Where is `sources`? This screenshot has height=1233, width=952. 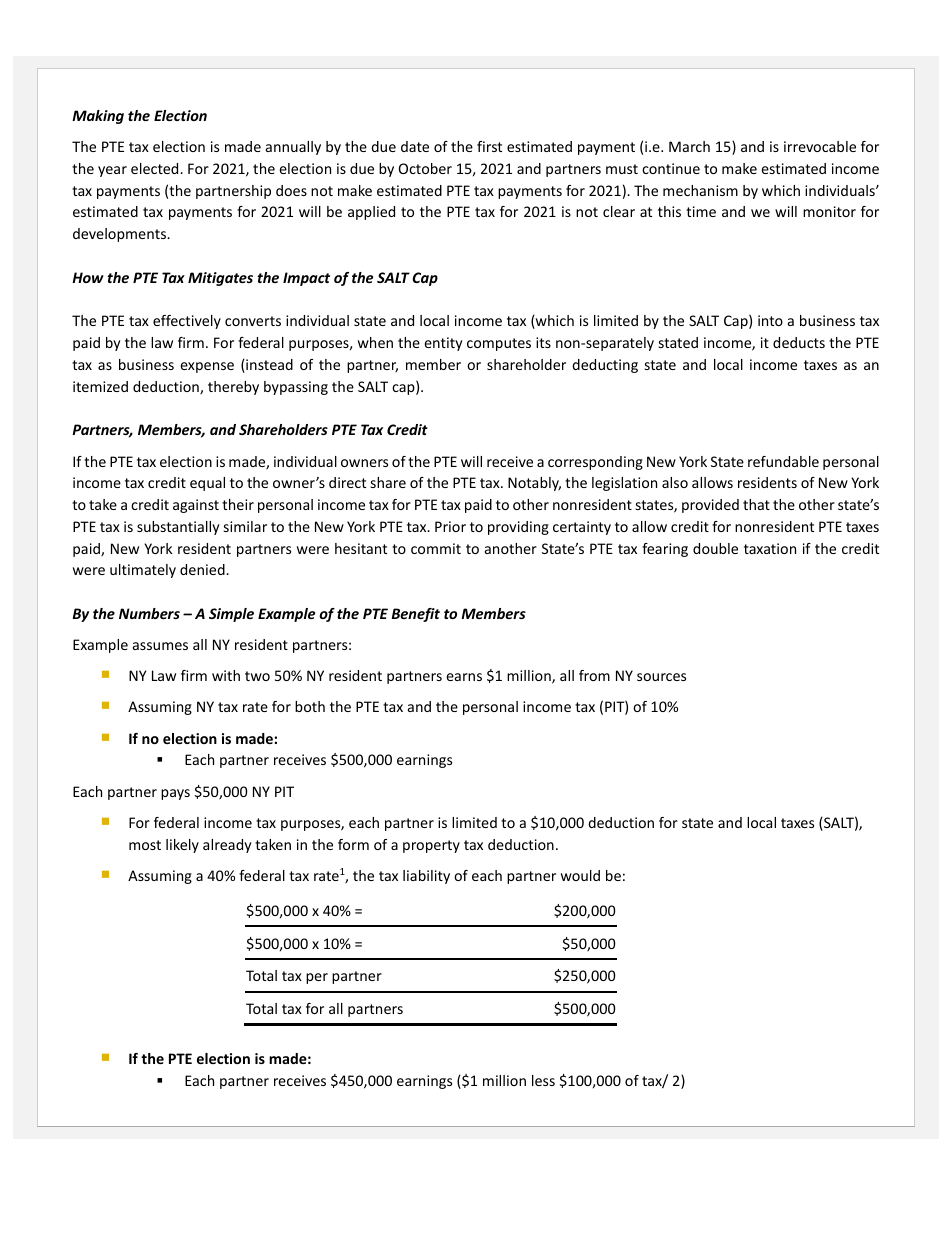
sources is located at coordinates (661, 677).
